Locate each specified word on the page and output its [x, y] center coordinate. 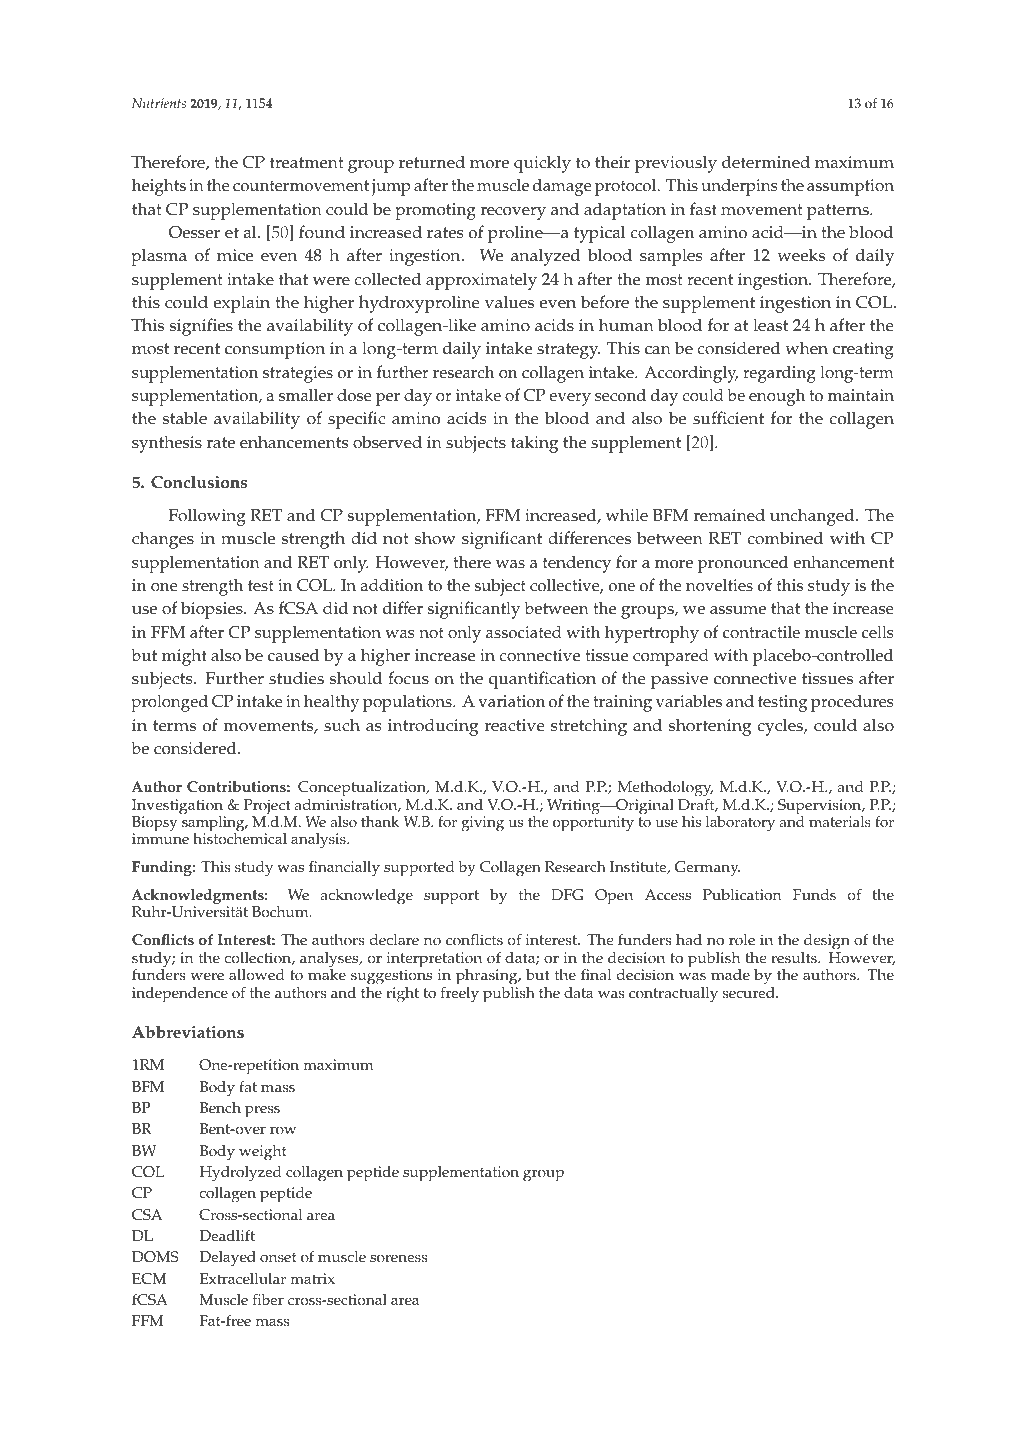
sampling [214, 824]
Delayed [228, 1259]
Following [207, 517]
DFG [567, 895]
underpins [739, 187]
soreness [398, 1258]
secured [749, 991]
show [435, 538]
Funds [814, 895]
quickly [542, 164]
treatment [307, 163]
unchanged [813, 517]
